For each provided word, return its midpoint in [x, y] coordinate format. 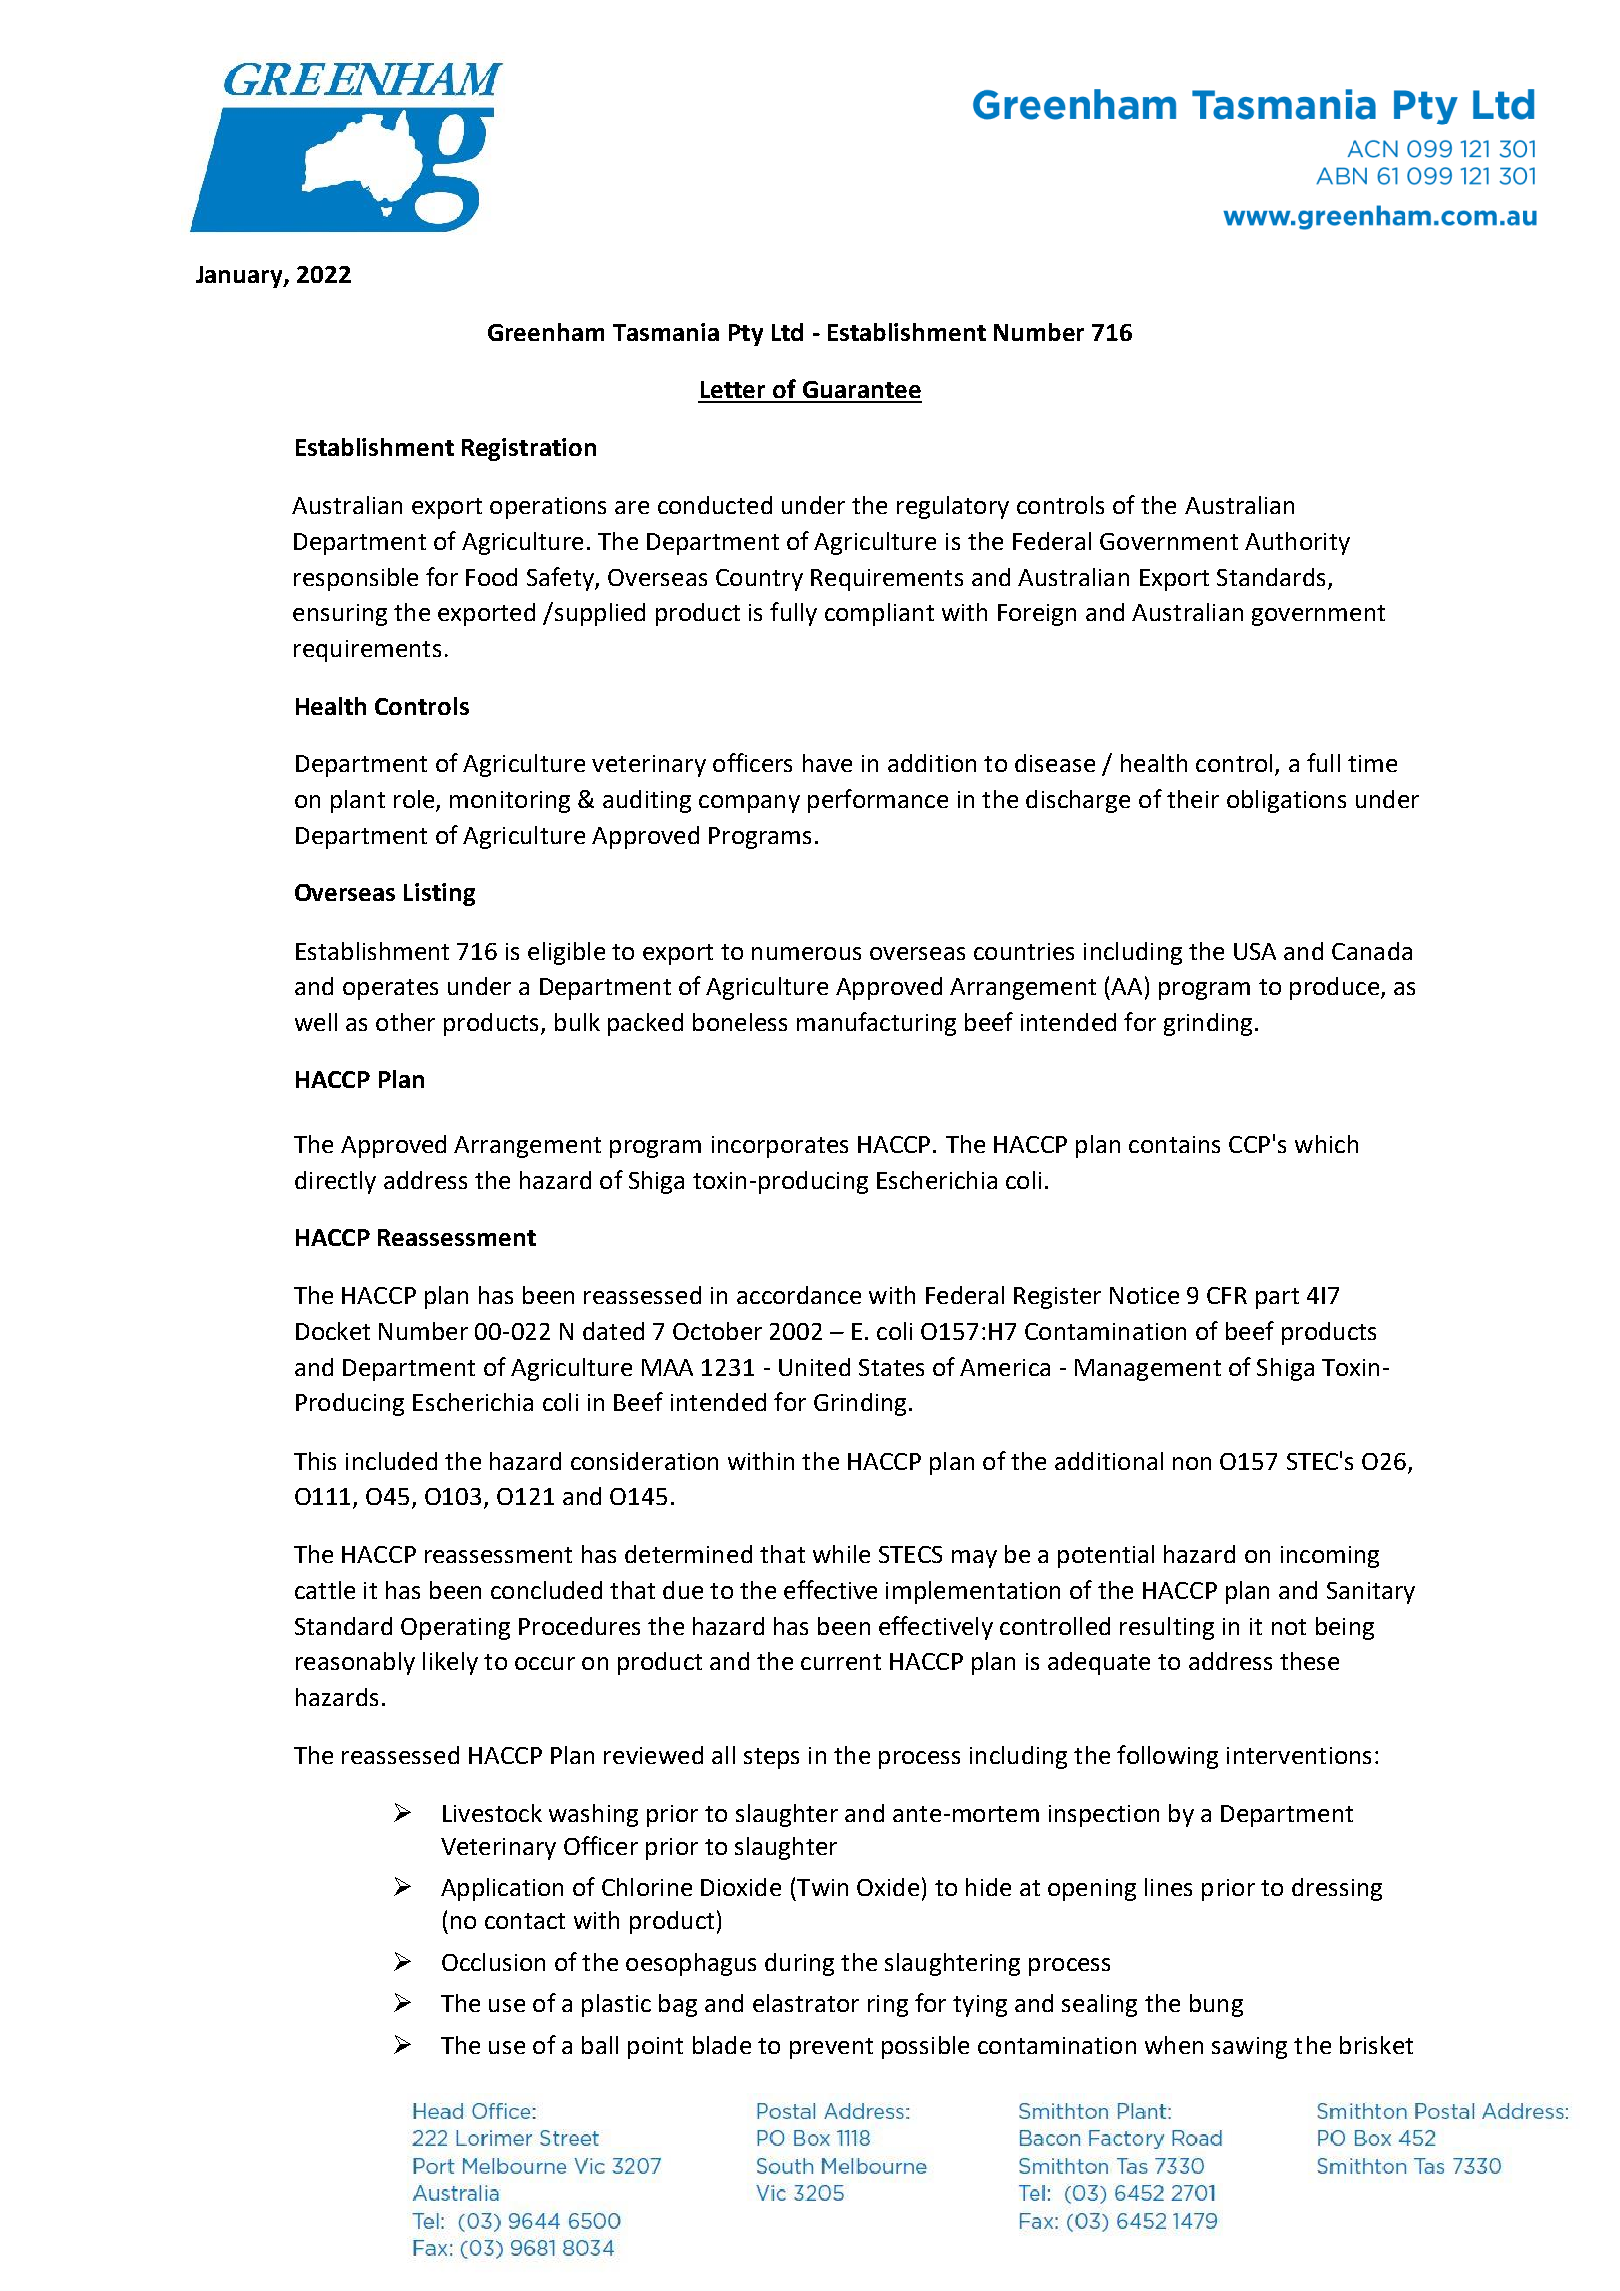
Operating [455, 1629]
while [841, 1554]
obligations [1286, 801]
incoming [1330, 1557]
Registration [529, 449]
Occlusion [493, 1962]
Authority [1297, 543]
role [415, 800]
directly [335, 1182]
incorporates [780, 1147]
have [827, 763]
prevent [831, 2048]
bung [1216, 2005]
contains [1174, 1144]
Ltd [787, 332]
